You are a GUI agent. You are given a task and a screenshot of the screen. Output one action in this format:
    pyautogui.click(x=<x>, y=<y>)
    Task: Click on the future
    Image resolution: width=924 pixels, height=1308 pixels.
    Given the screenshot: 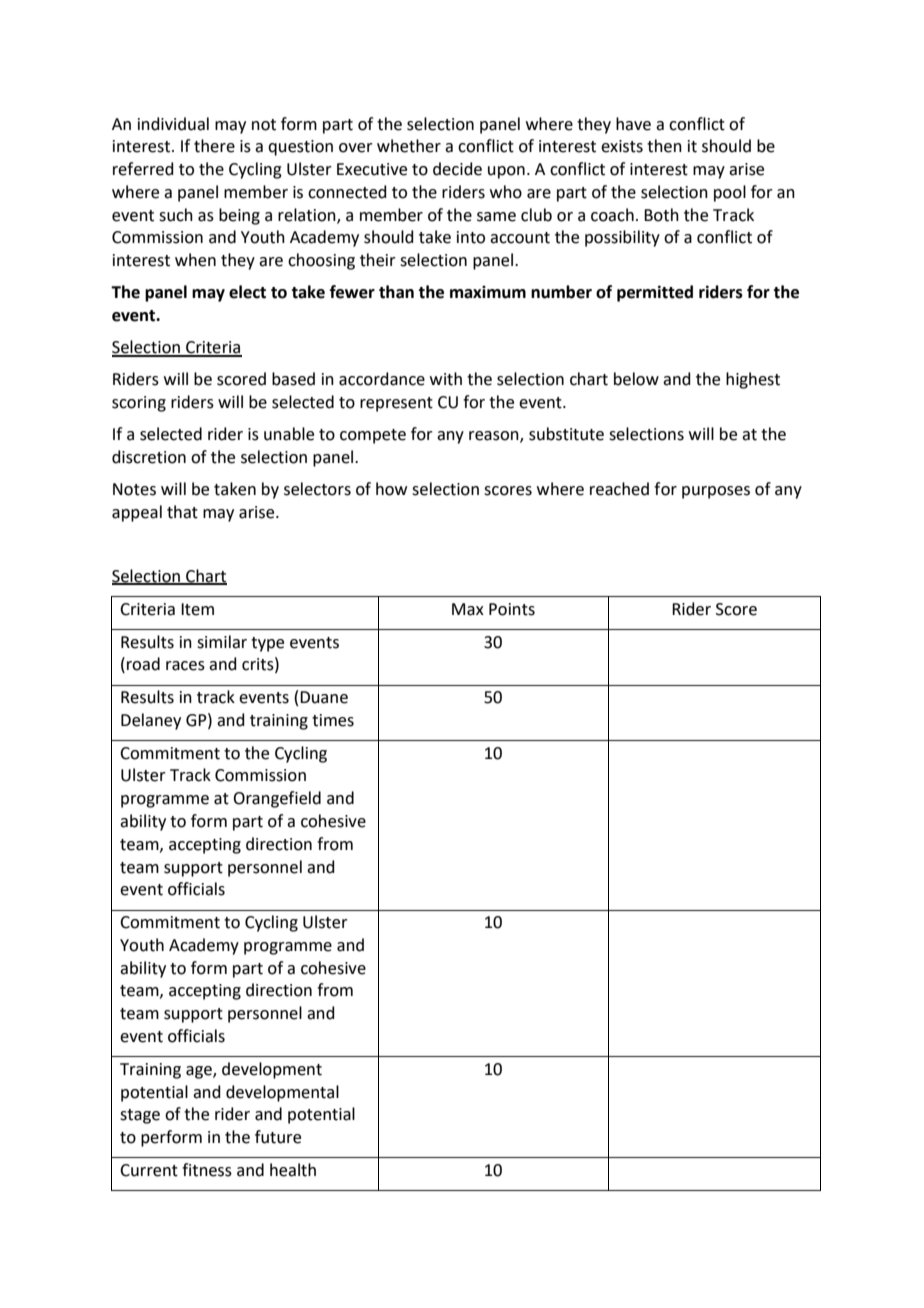 What is the action you would take?
    pyautogui.click(x=278, y=1137)
